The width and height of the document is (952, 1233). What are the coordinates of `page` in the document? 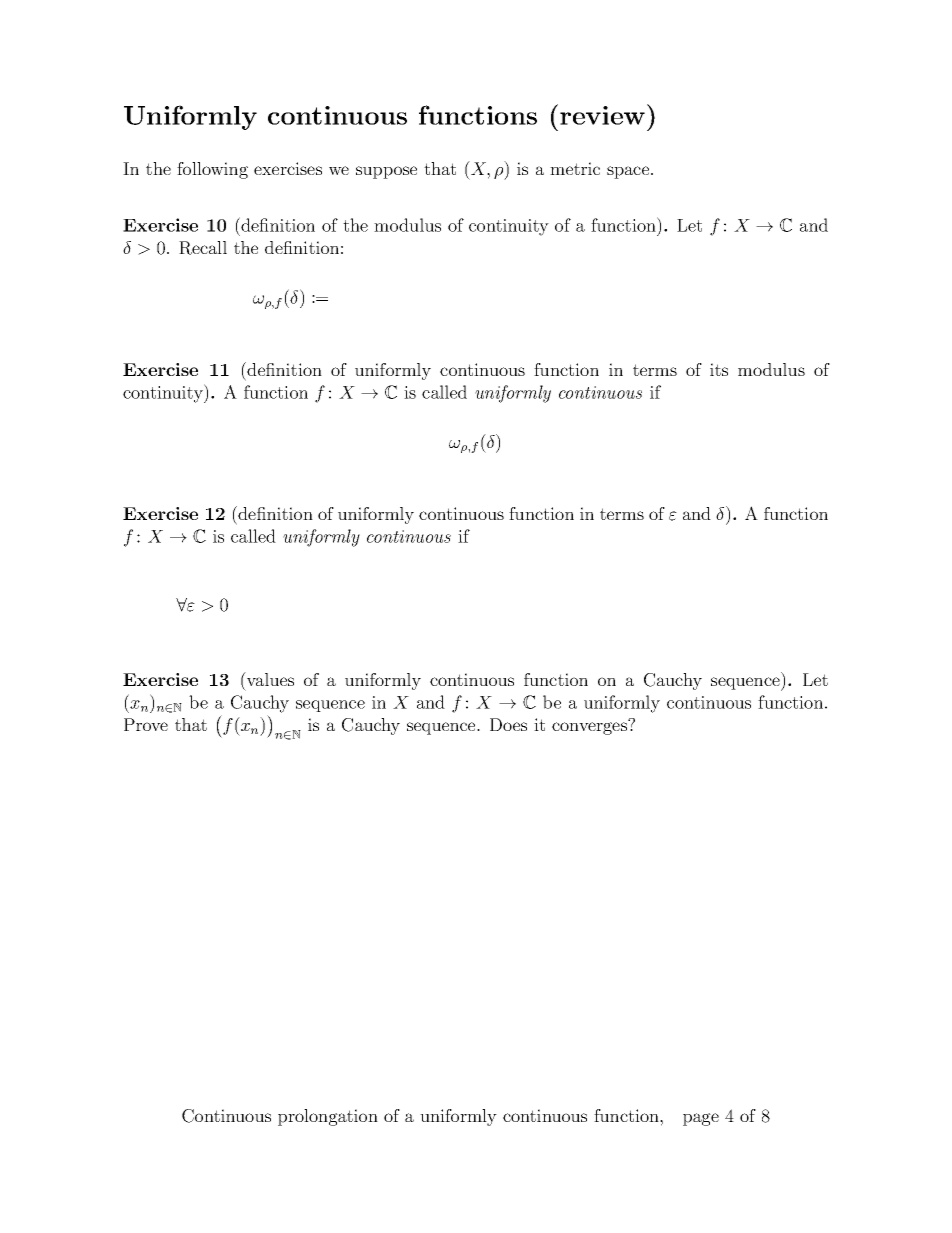 It's located at (701, 1119).
